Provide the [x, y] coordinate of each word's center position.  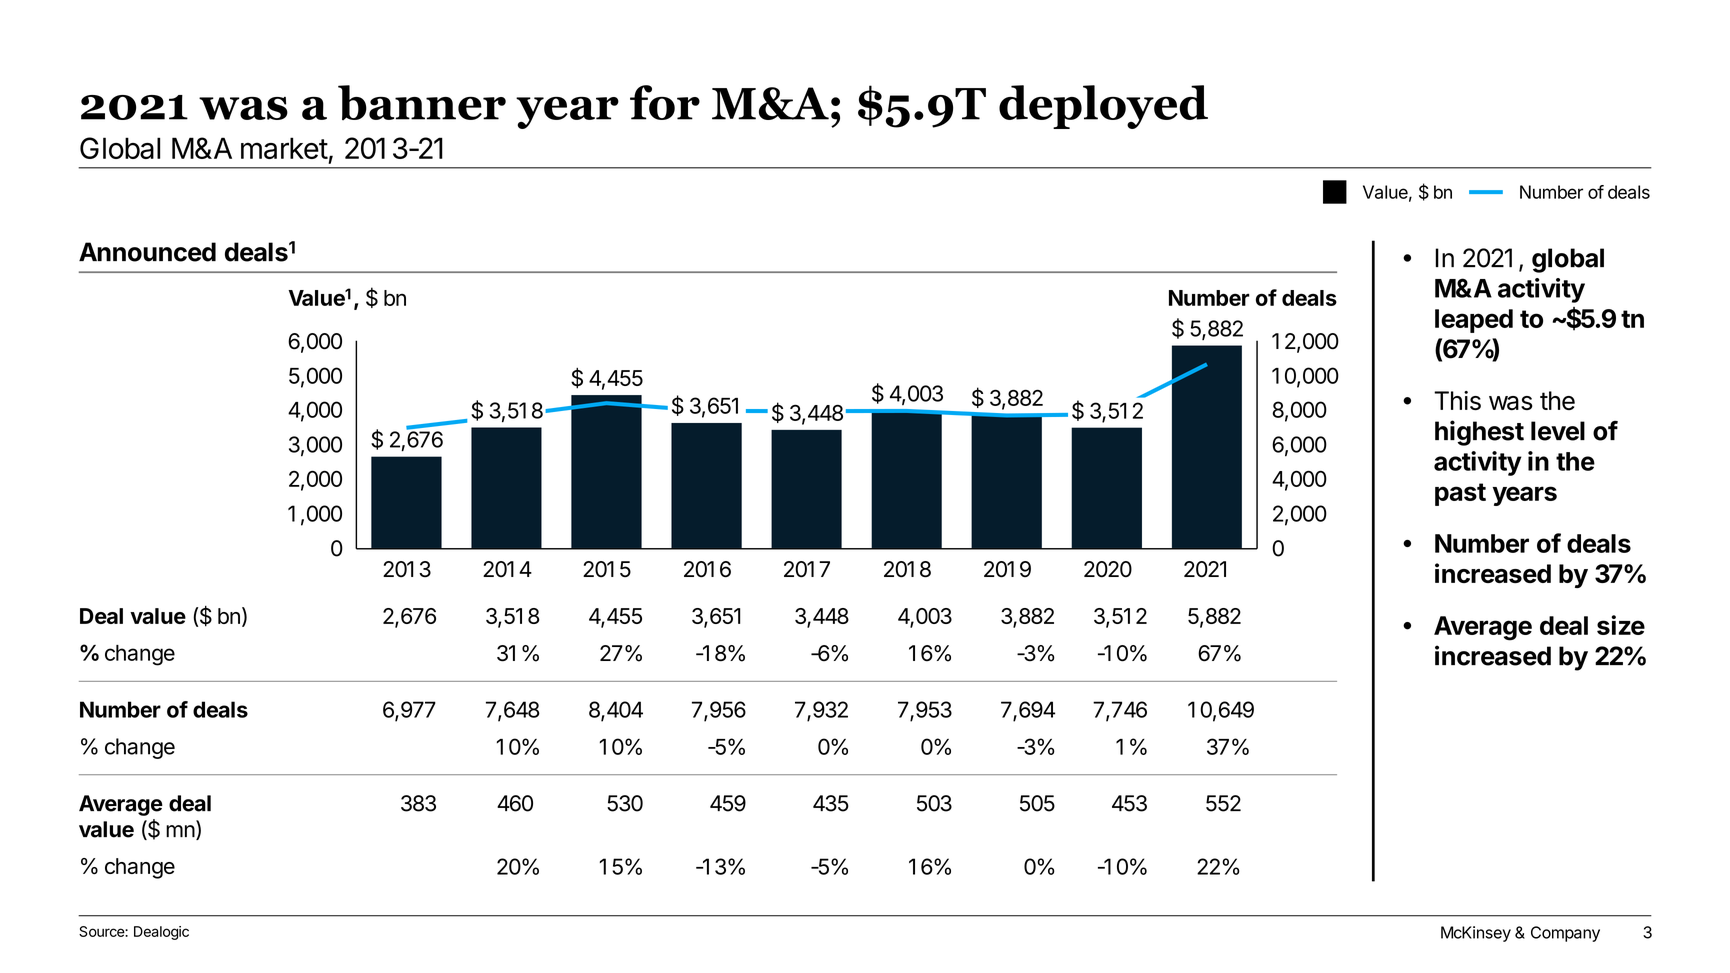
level [1558, 431]
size [1621, 625]
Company [1565, 934]
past [1460, 494]
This [1457, 400]
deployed [1103, 107]
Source [102, 931]
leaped [1474, 321]
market [284, 148]
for [665, 102]
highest [1479, 433]
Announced [147, 252]
